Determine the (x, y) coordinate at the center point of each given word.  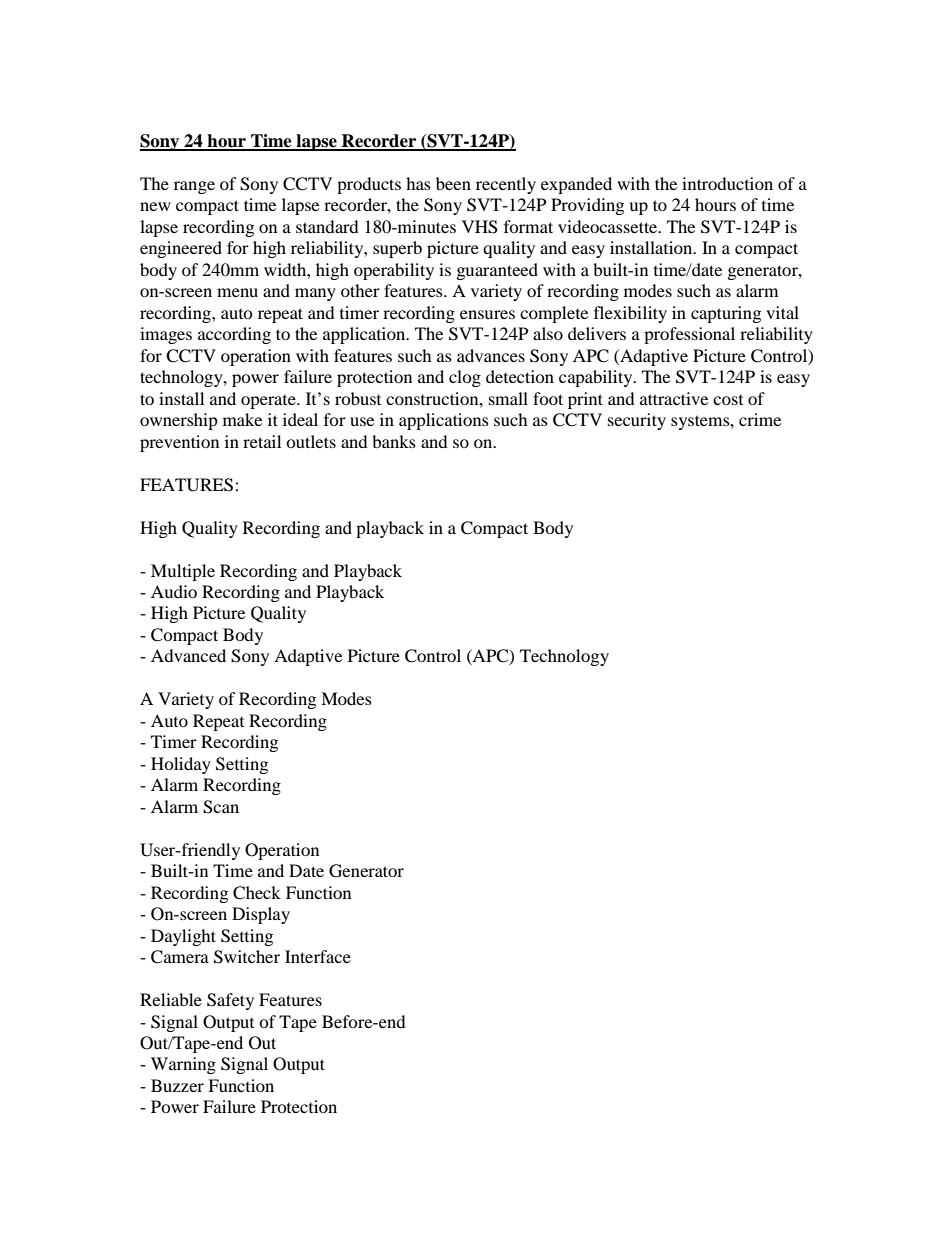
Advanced (188, 655)
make (242, 419)
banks (394, 441)
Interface (318, 956)
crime (760, 419)
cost (728, 400)
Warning (183, 1065)
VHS (480, 227)
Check (257, 893)
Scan (221, 807)
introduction (727, 183)
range (194, 187)
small (508, 398)
